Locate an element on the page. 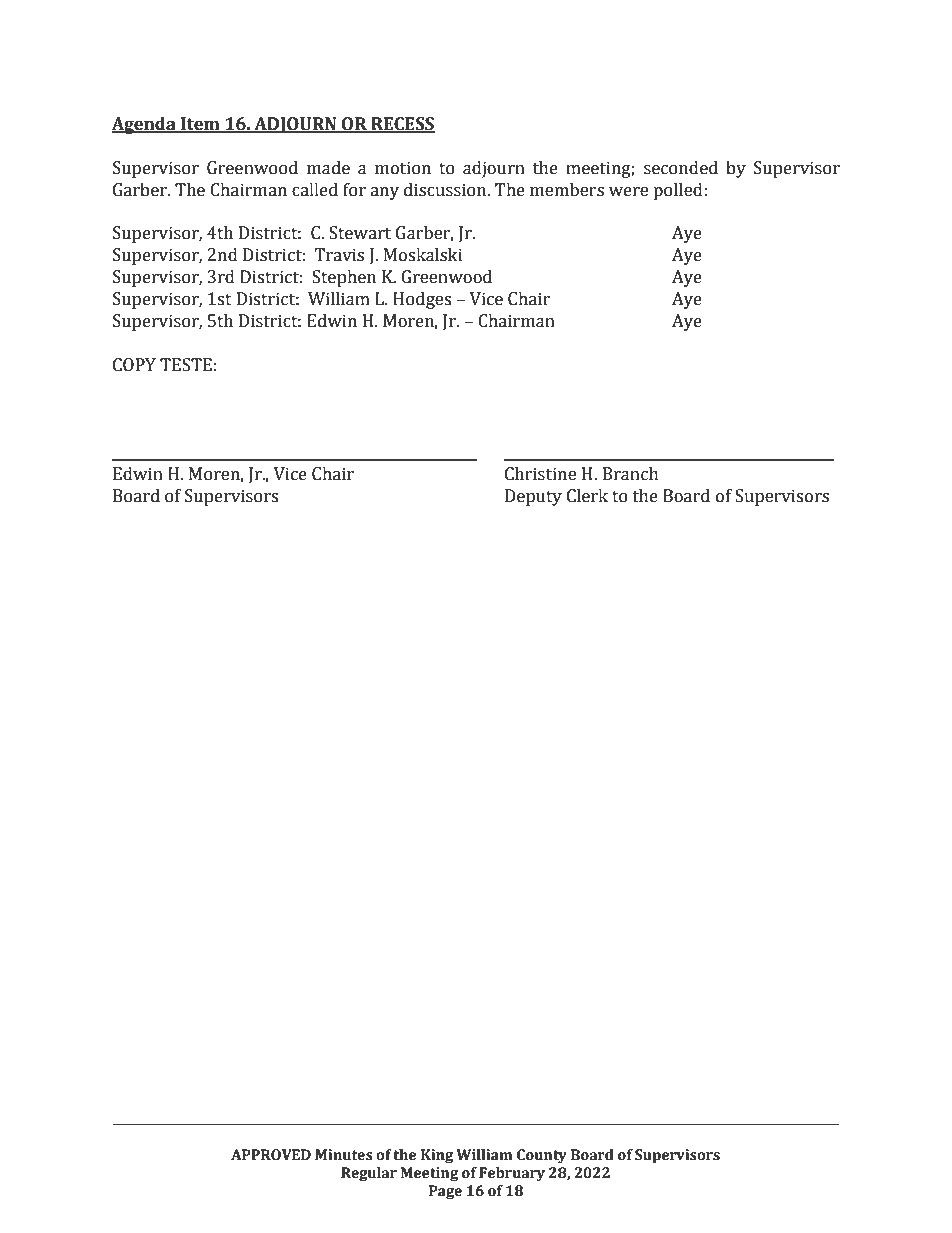 The width and height of the document is (952, 1233). Minutes is located at coordinates (344, 1155).
